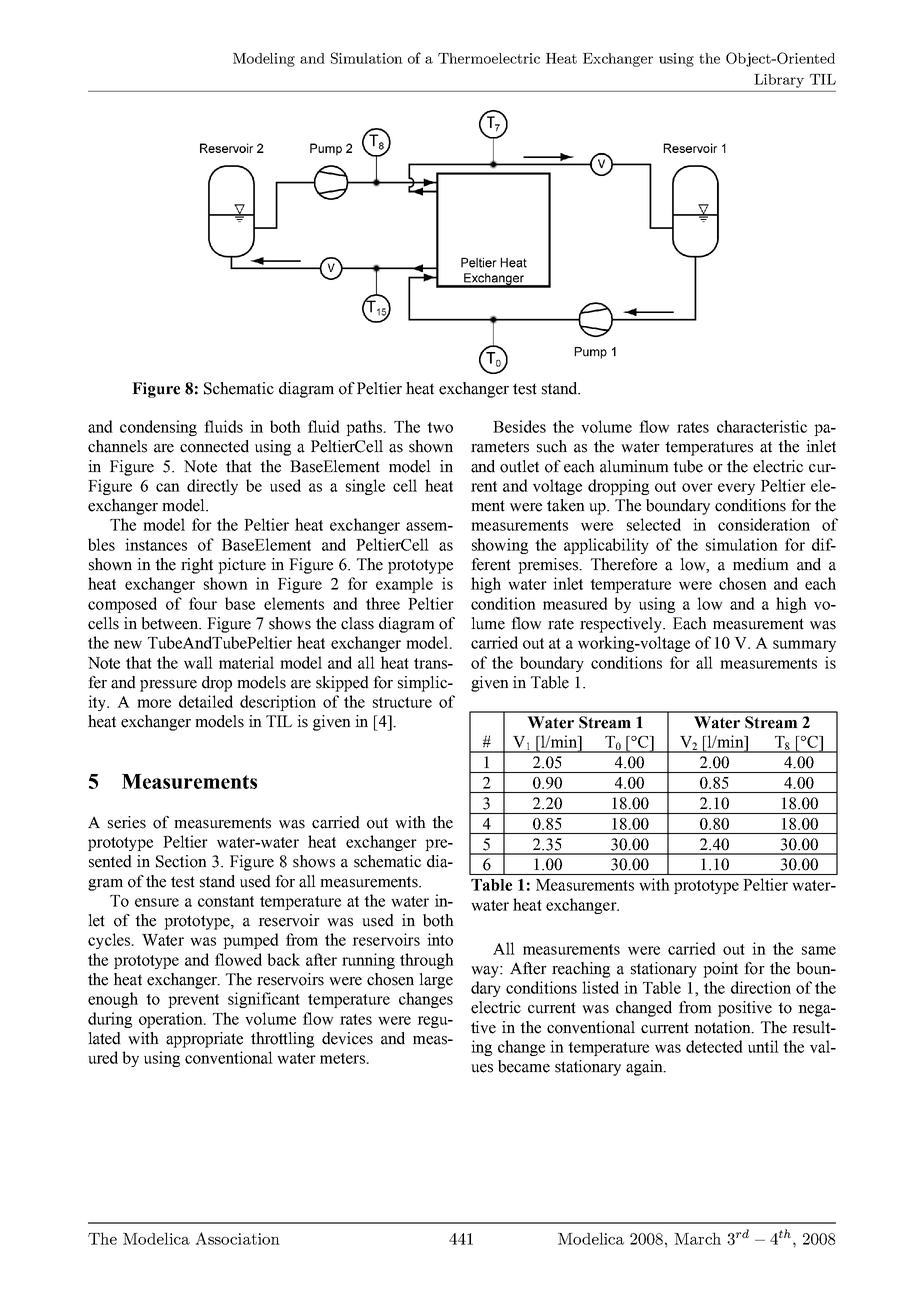  Describe the element at coordinates (697, 1238) in the page. I see `March` at that location.
